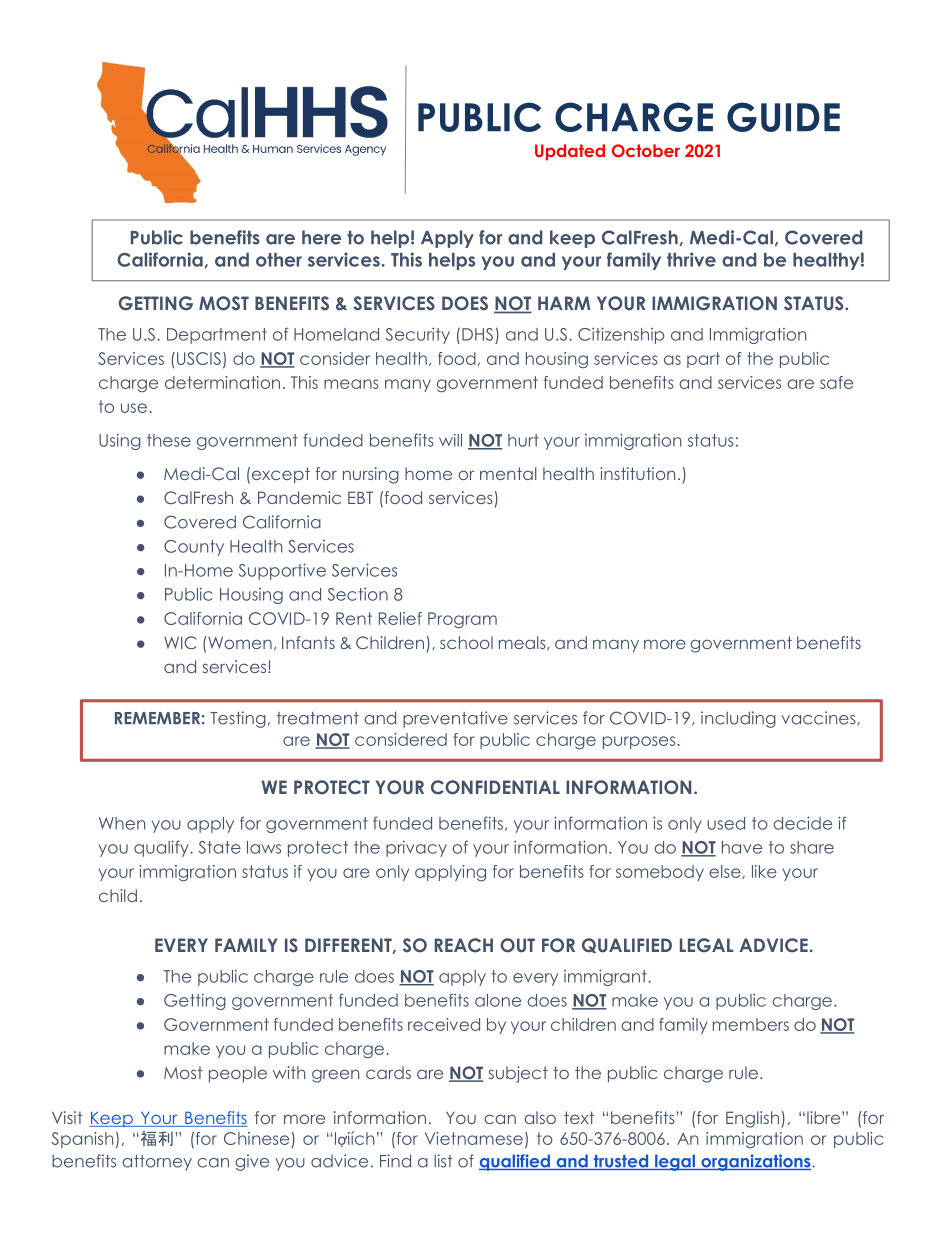 The width and height of the page is (952, 1233). I want to click on will, so click(450, 440).
